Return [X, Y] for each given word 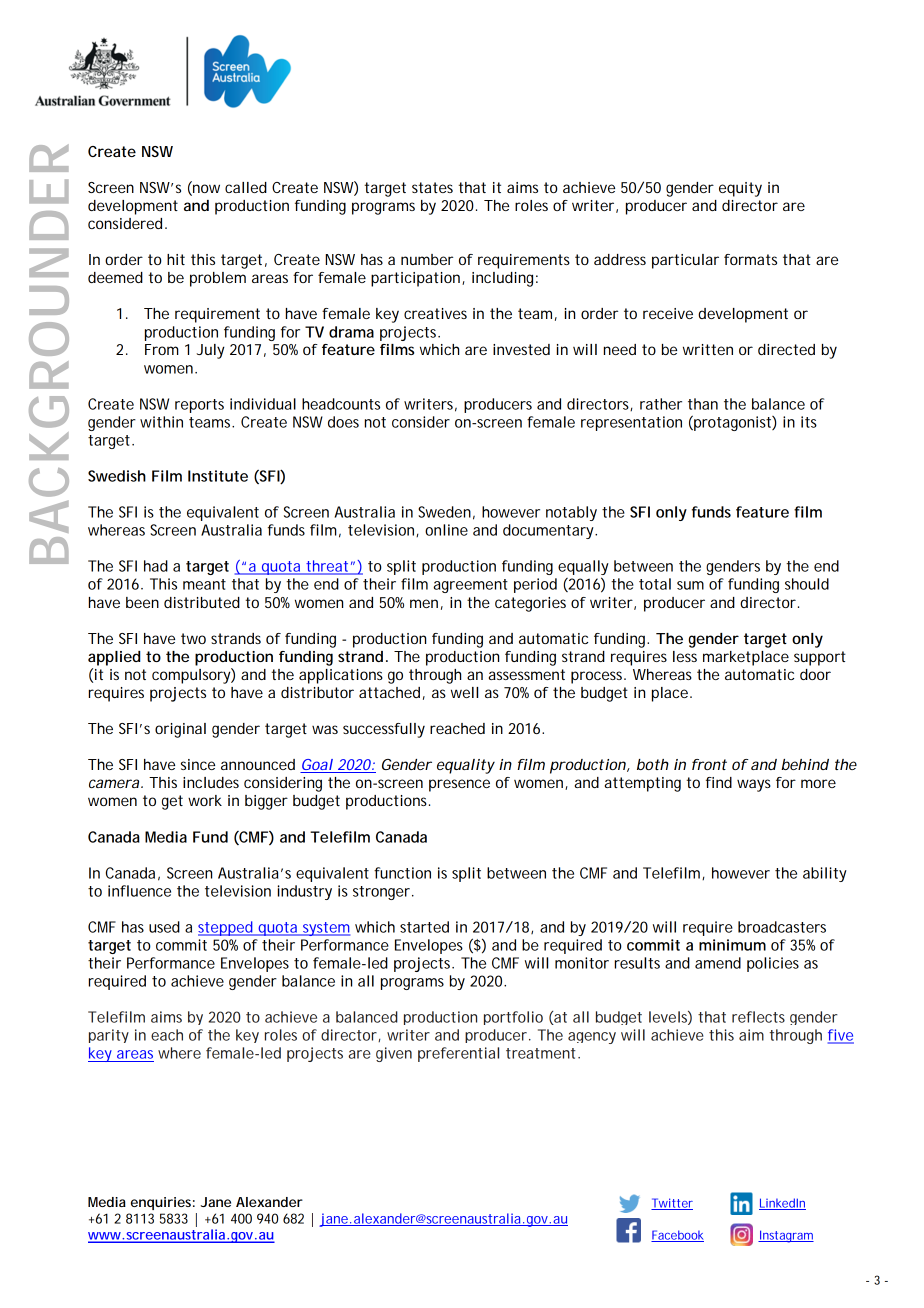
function [402, 873]
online [446, 530]
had [156, 566]
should [807, 584]
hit [176, 259]
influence [139, 891]
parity [109, 1036]
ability [825, 874]
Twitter [672, 1204]
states [432, 187]
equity [740, 189]
